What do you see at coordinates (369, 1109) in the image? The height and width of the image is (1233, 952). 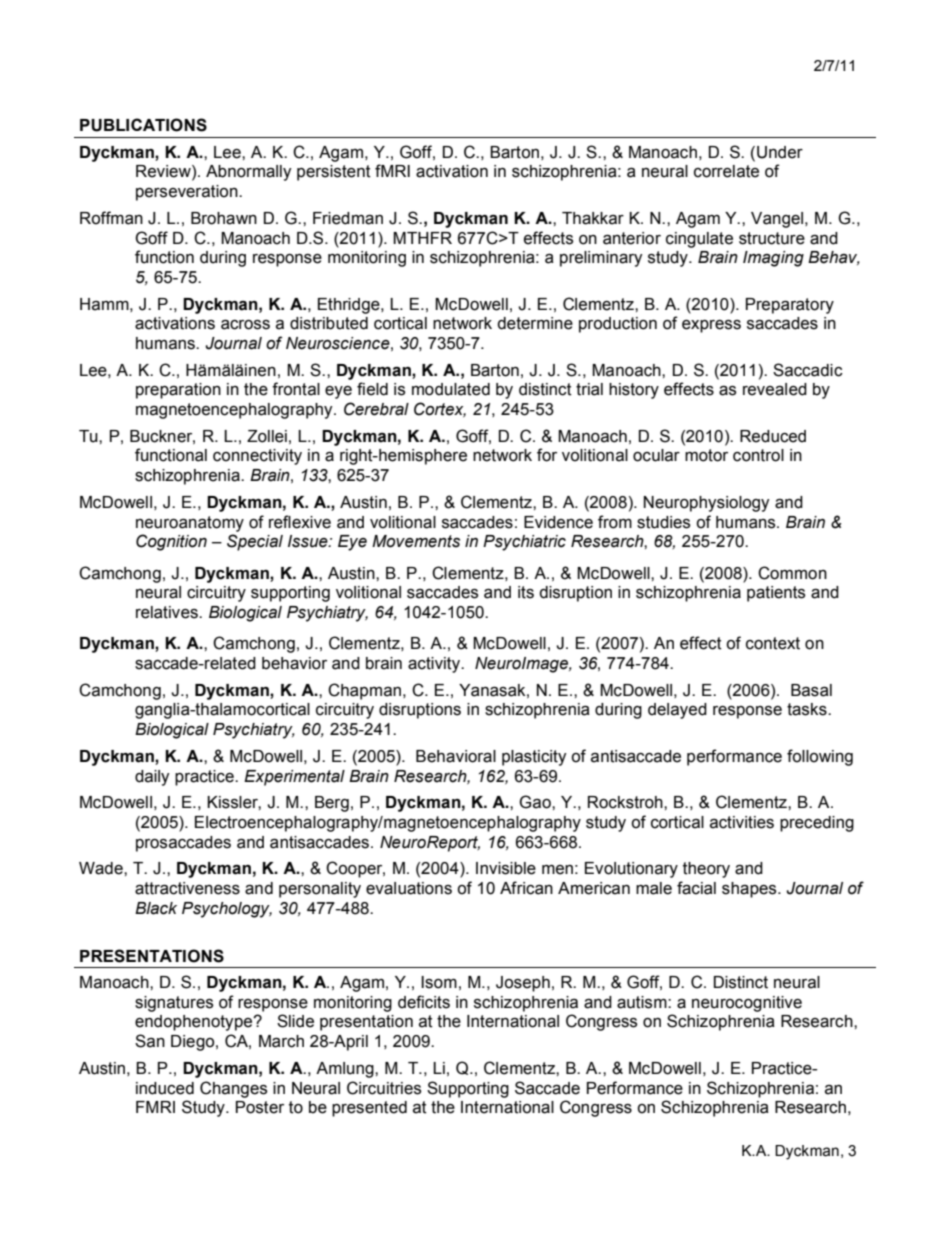 I see `presented` at bounding box center [369, 1109].
